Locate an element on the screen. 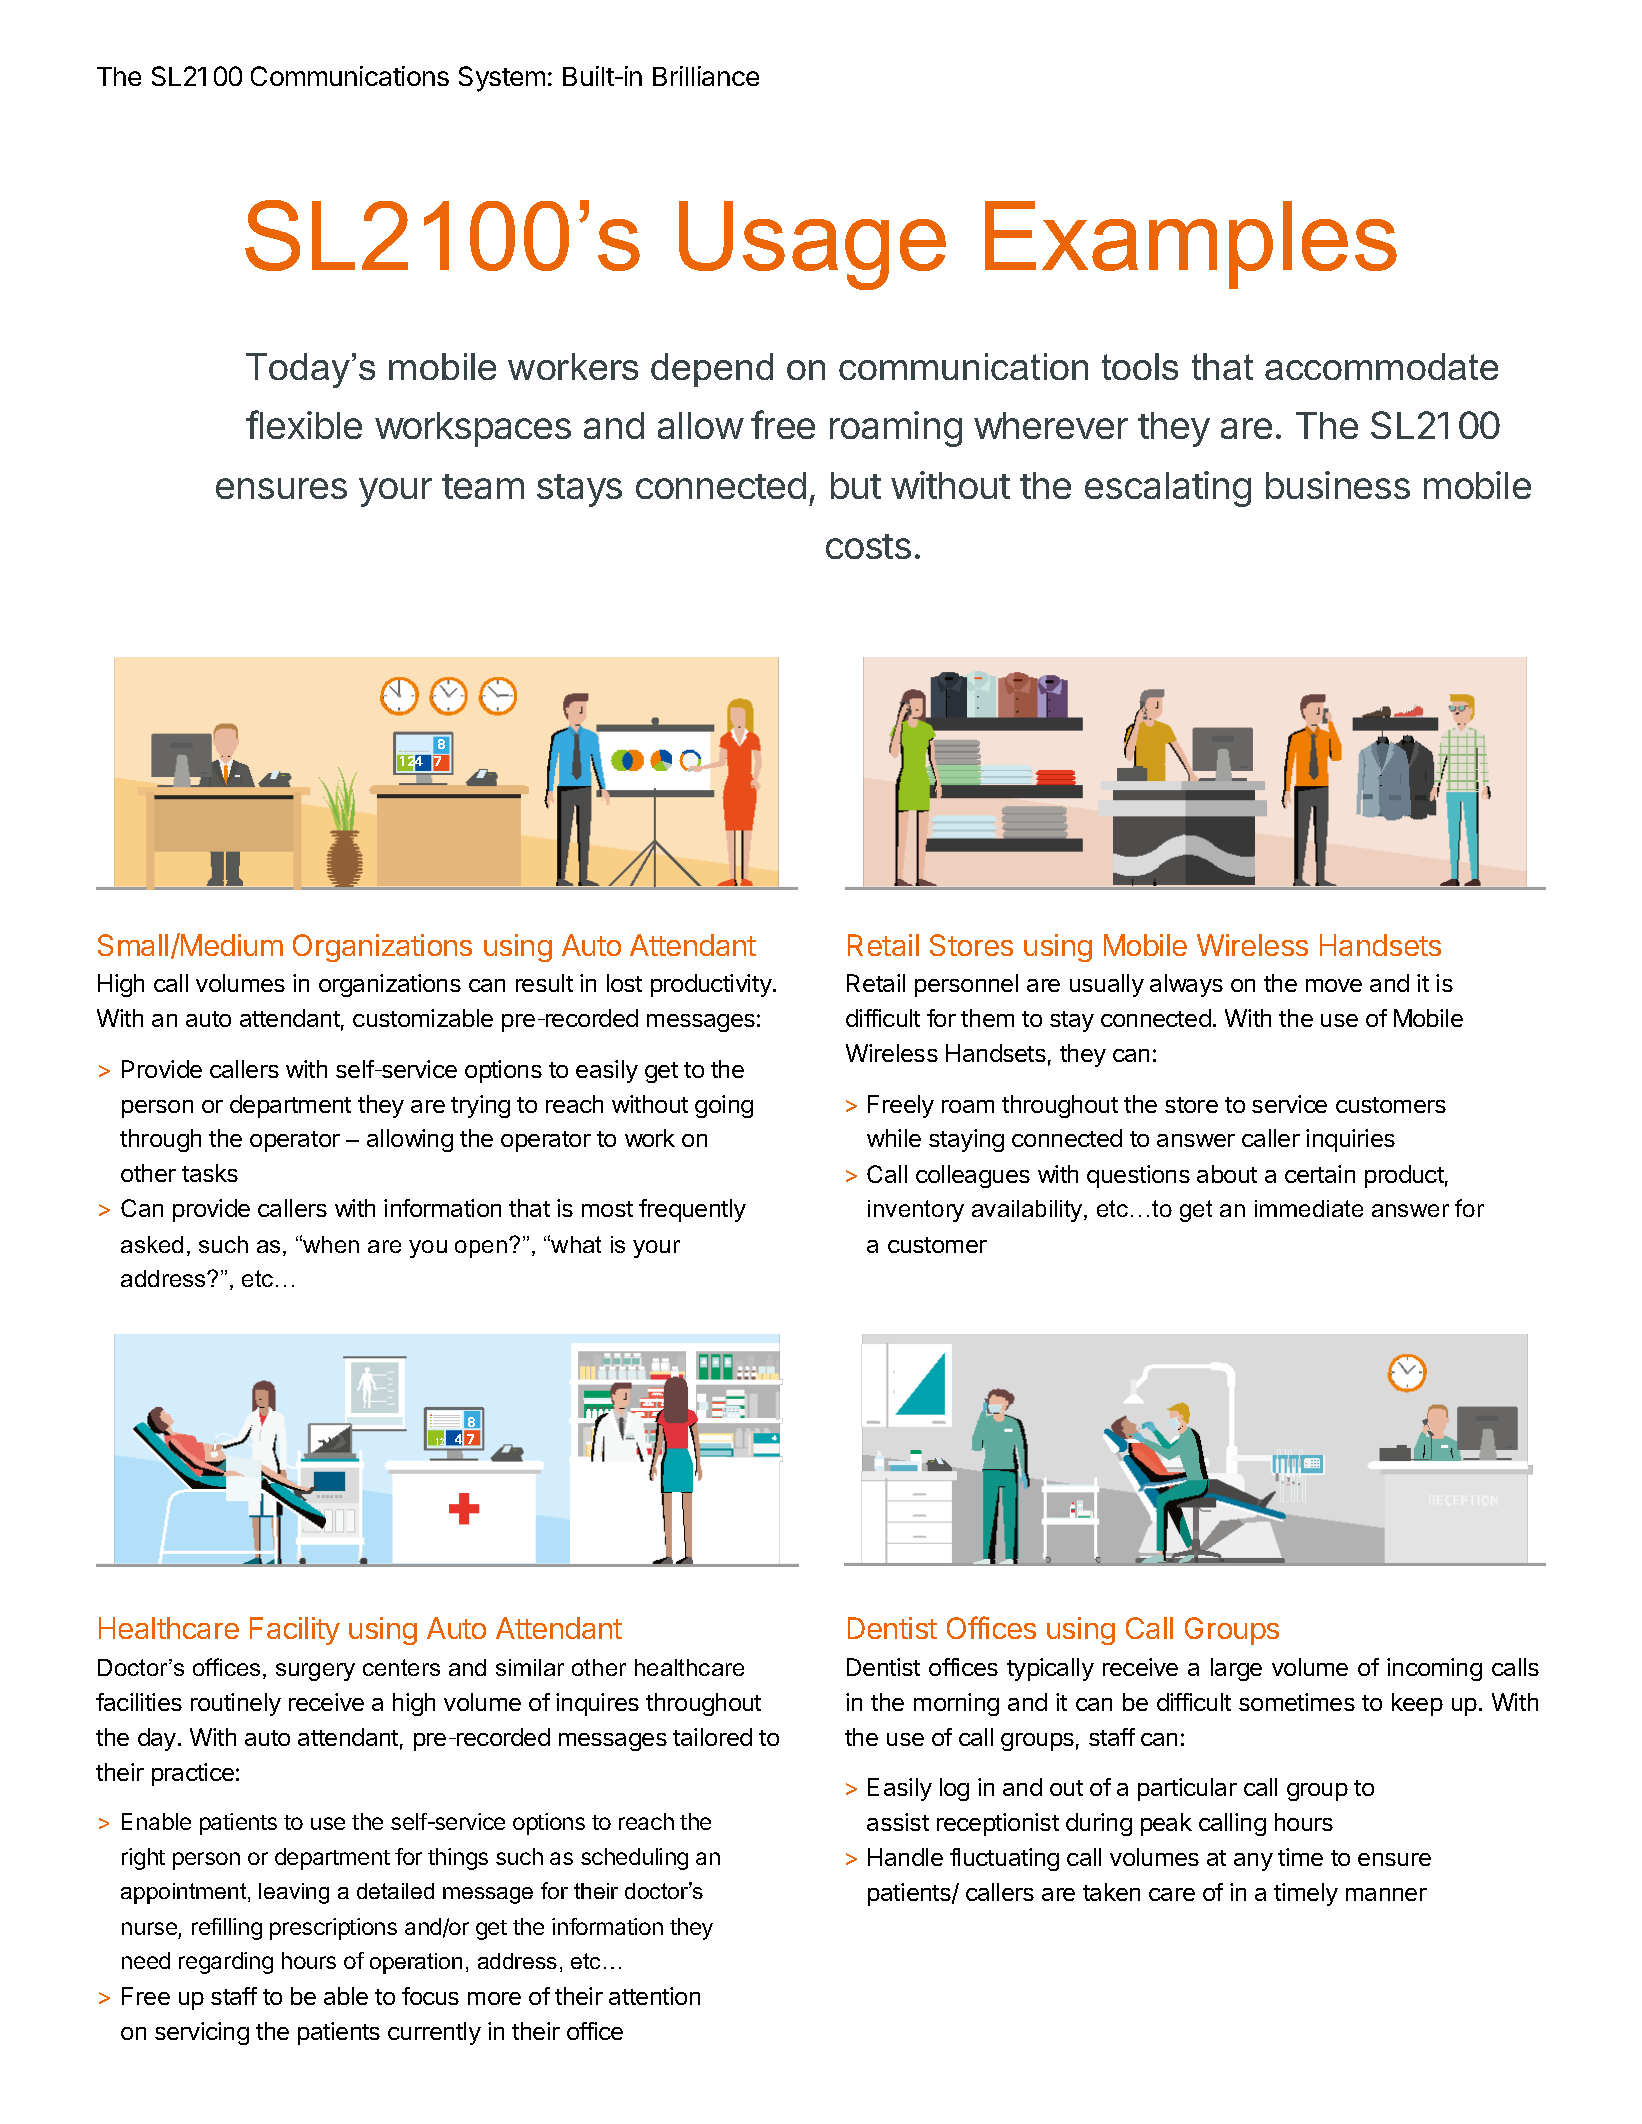 The image size is (1642, 2124). manner is located at coordinates (1386, 1894).
